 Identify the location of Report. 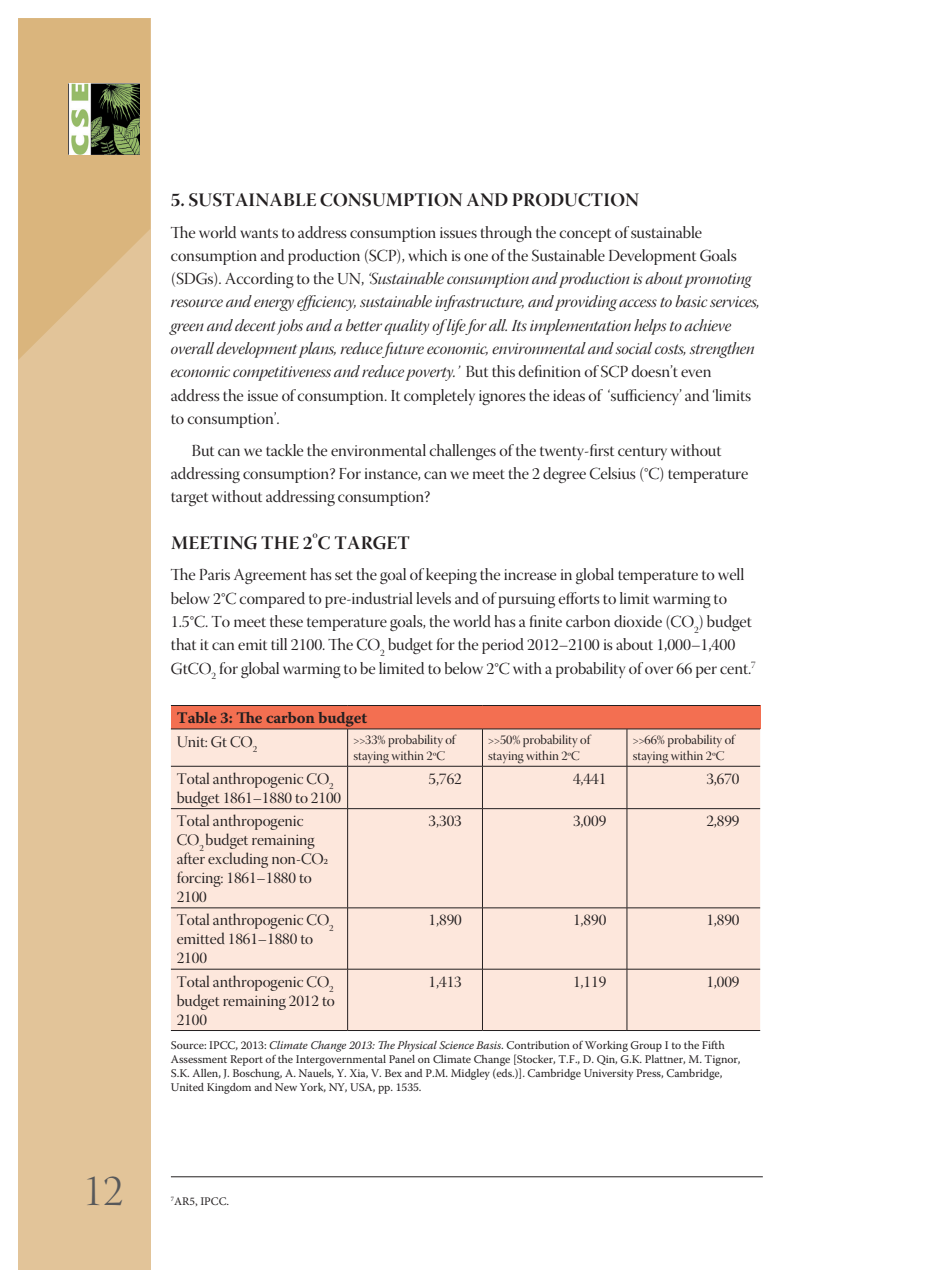
(246, 1060).
